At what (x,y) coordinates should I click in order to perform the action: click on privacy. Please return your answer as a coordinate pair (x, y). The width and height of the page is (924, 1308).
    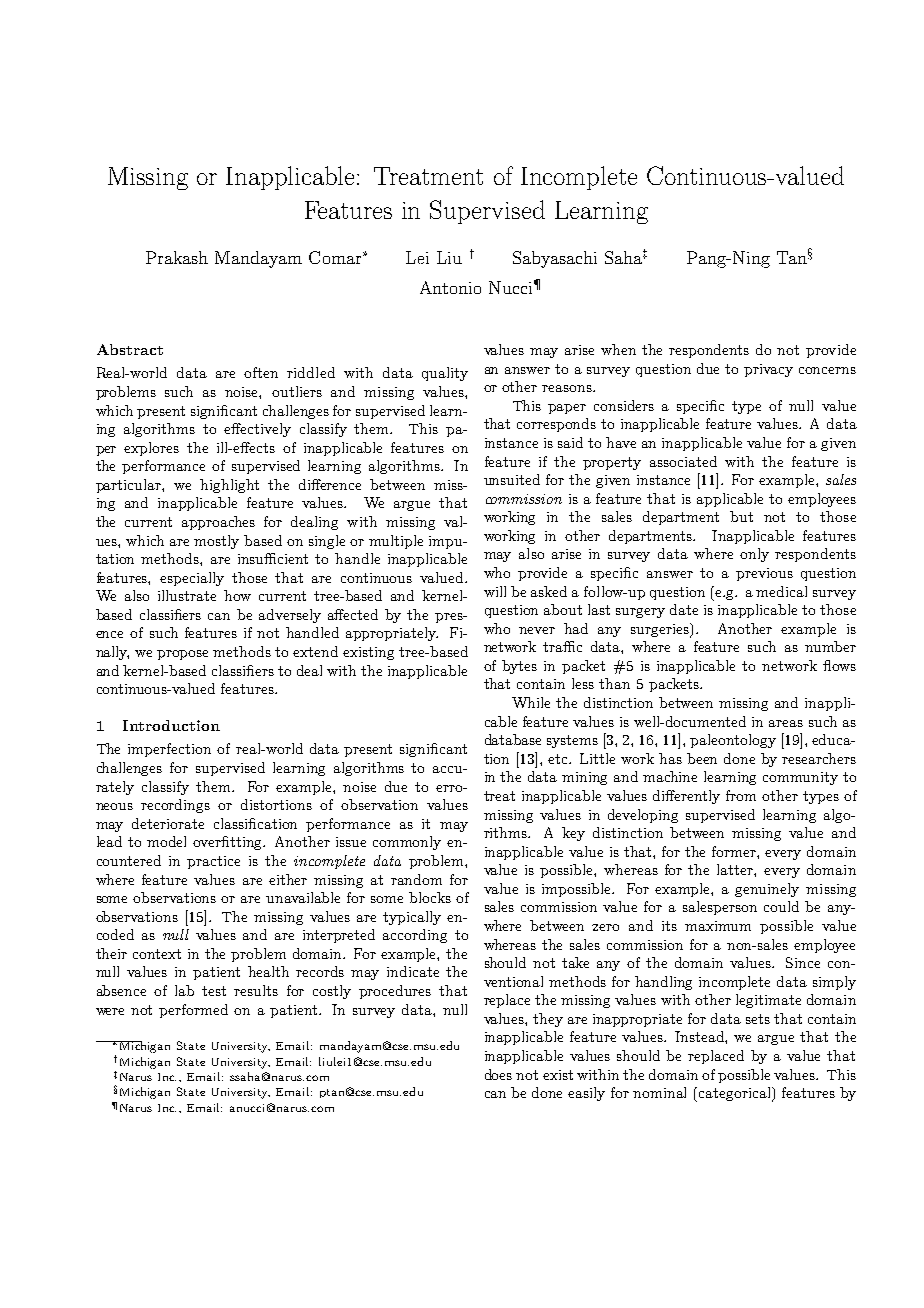
    Looking at the image, I should click on (768, 370).
